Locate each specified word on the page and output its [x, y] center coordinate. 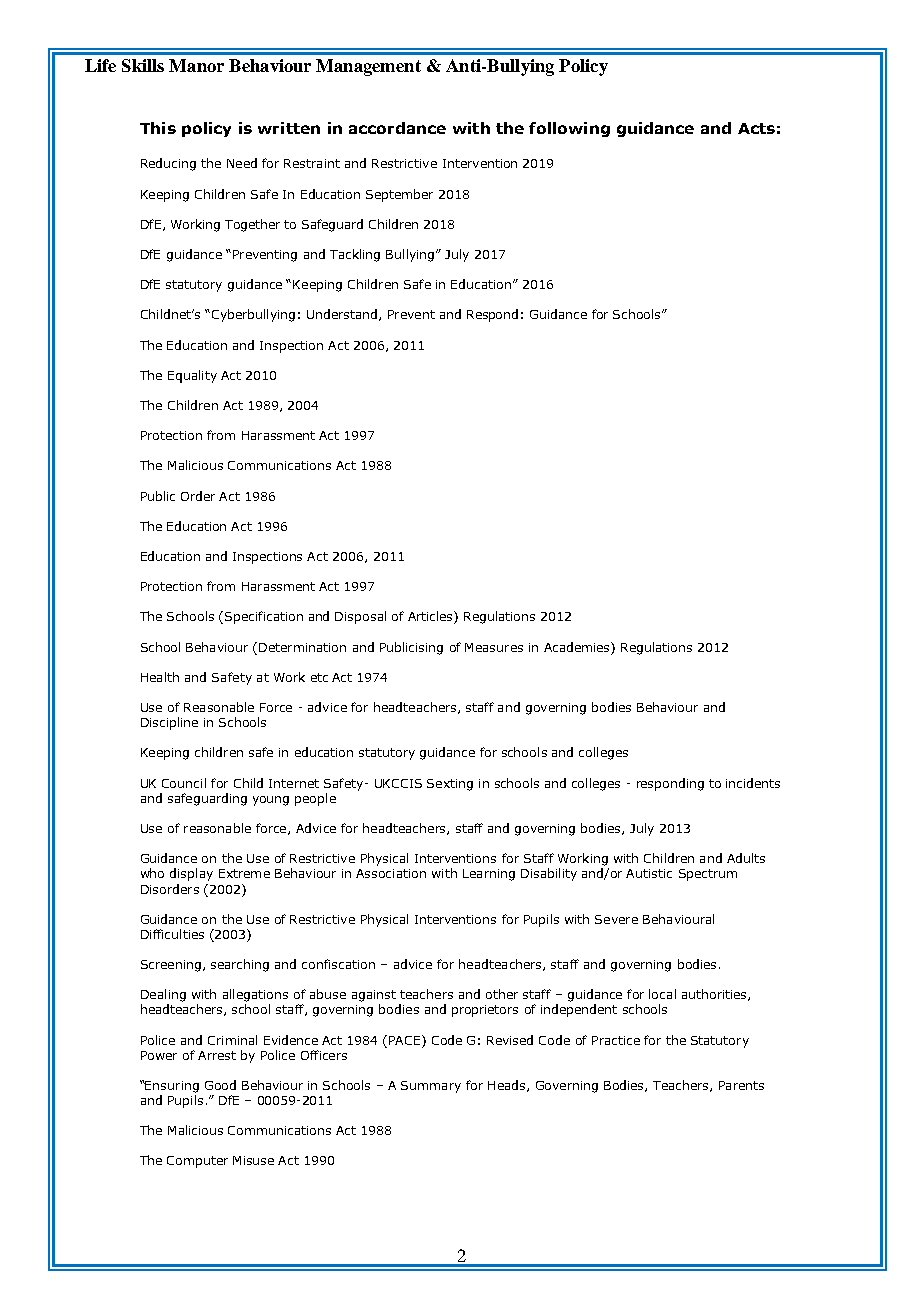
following [569, 129]
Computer [197, 1162]
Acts [756, 128]
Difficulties [172, 934]
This [158, 128]
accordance [397, 128]
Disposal [360, 617]
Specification [264, 617]
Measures [494, 647]
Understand [342, 314]
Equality [192, 376]
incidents [753, 783]
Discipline [169, 723]
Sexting [450, 785]
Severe [616, 919]
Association [391, 873]
